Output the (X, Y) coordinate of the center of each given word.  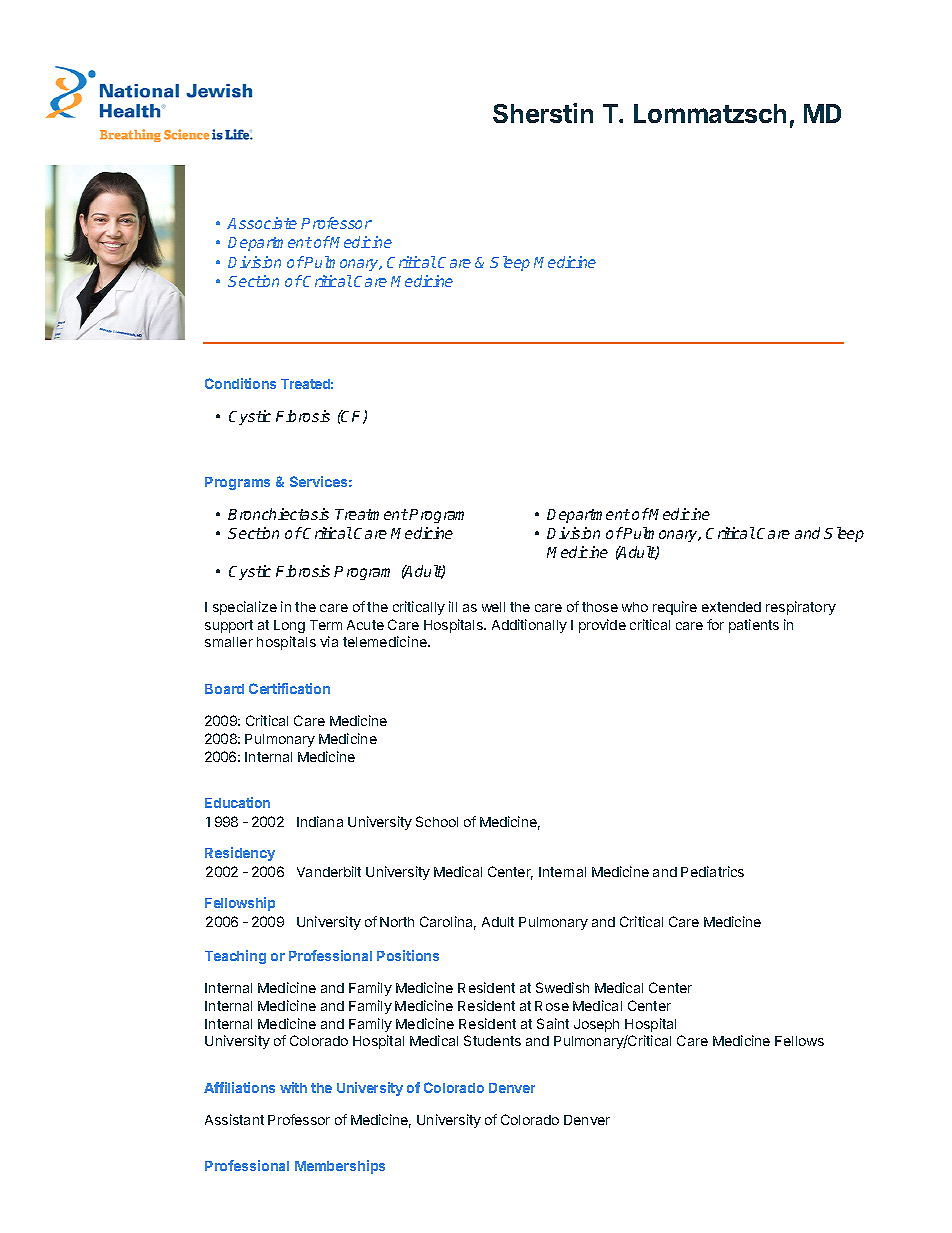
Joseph (596, 1025)
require (675, 608)
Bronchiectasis (278, 514)
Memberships (340, 1167)
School (437, 821)
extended (731, 607)
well (493, 607)
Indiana (320, 821)
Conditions (240, 383)
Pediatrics (712, 871)
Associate (262, 223)
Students (492, 1040)
